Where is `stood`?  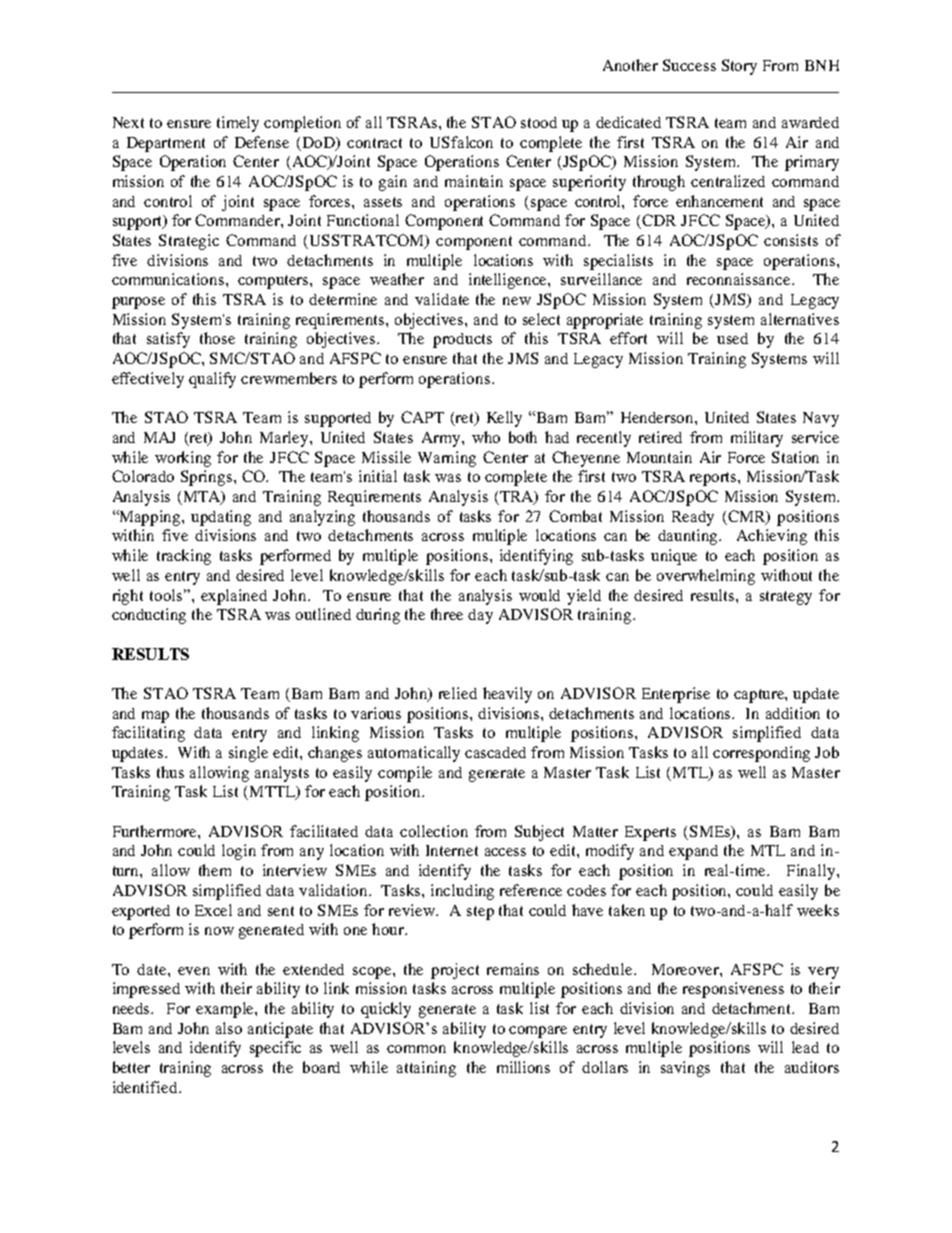
stood is located at coordinates (539, 122).
